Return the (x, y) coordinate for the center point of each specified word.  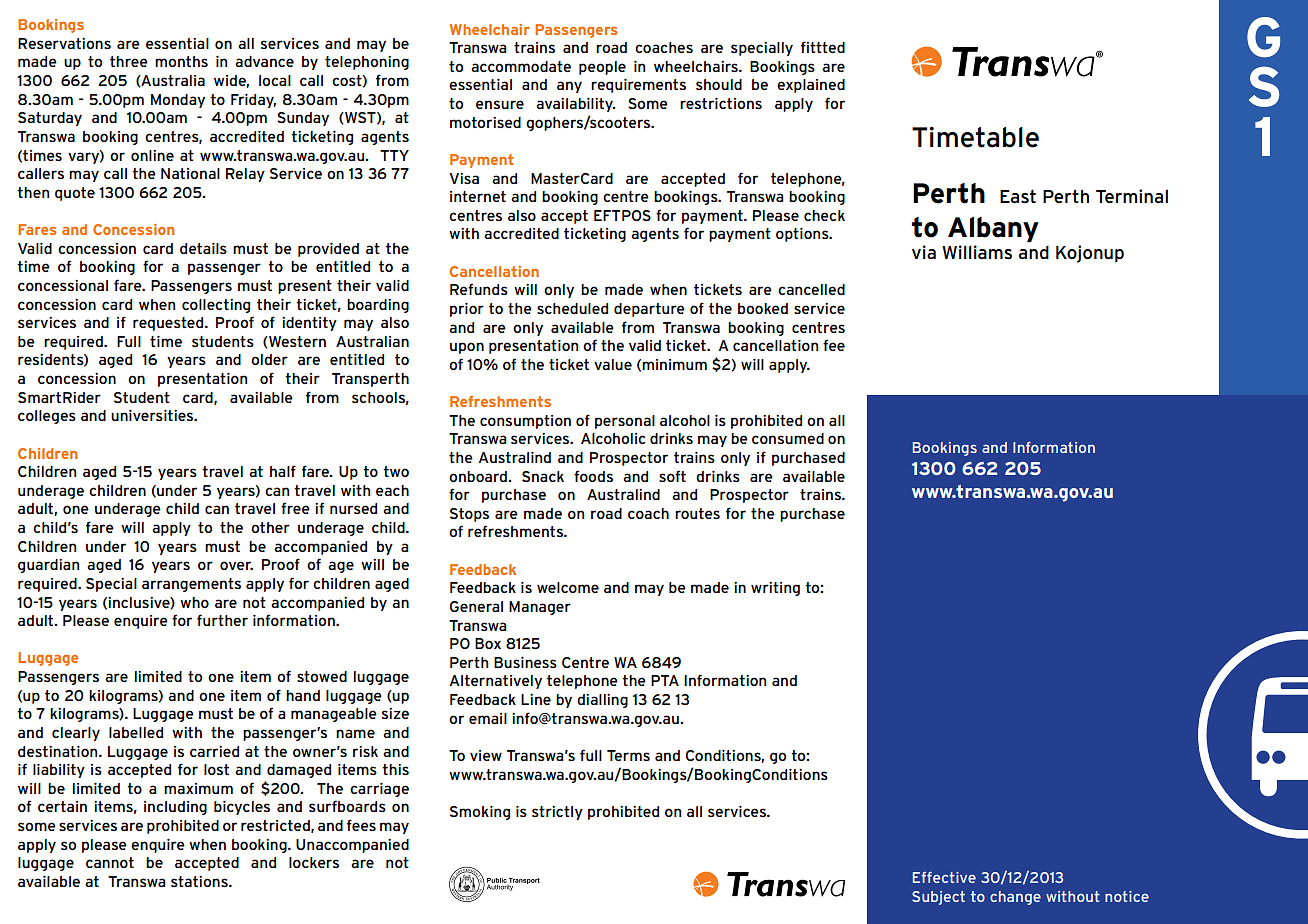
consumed (788, 438)
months (181, 61)
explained (811, 86)
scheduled (572, 308)
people (602, 68)
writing (775, 589)
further (222, 620)
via (924, 252)
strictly (557, 813)
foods (593, 476)
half (283, 471)
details (203, 248)
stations (200, 881)
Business (525, 662)
